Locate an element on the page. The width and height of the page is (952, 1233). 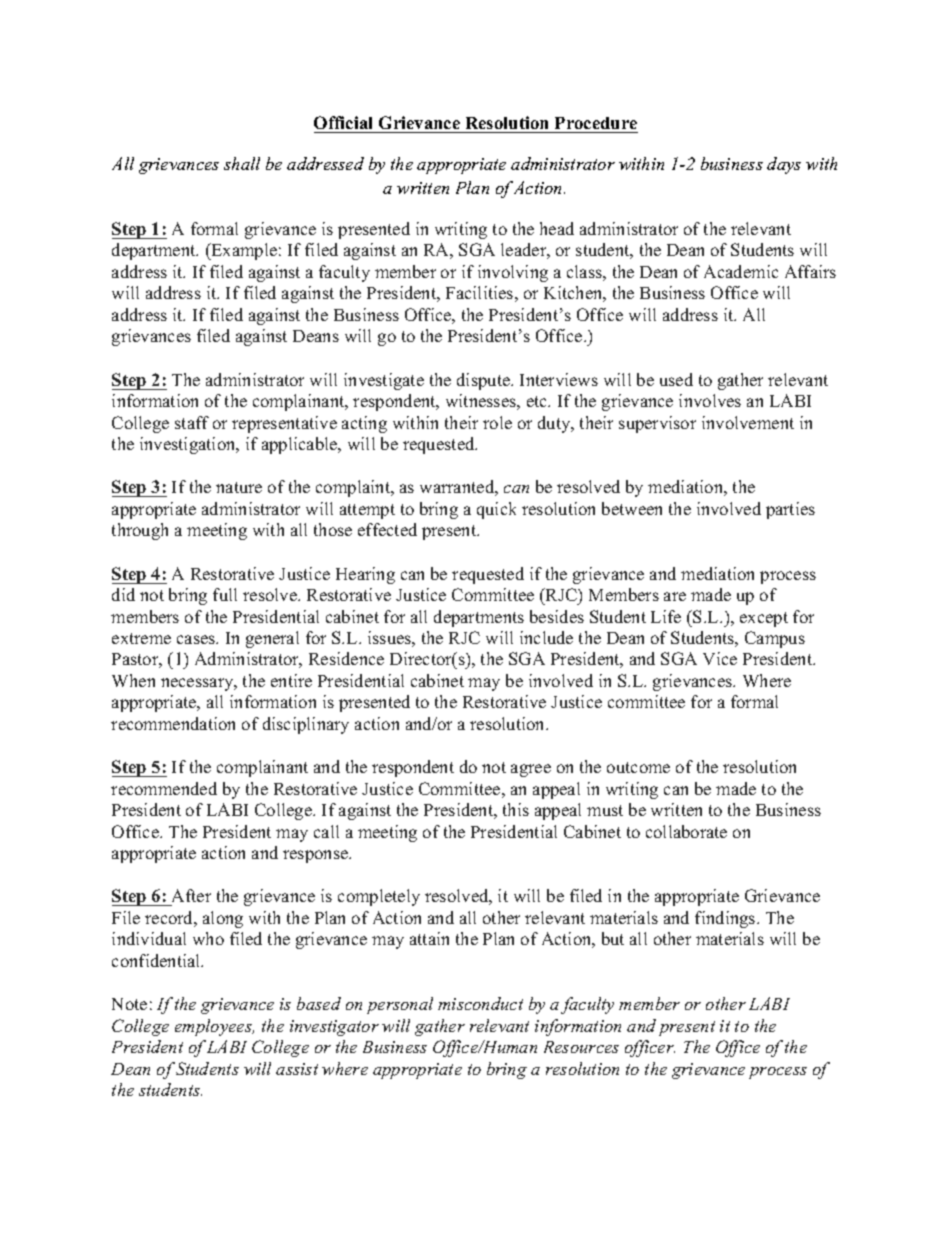
shall is located at coordinates (242, 163).
